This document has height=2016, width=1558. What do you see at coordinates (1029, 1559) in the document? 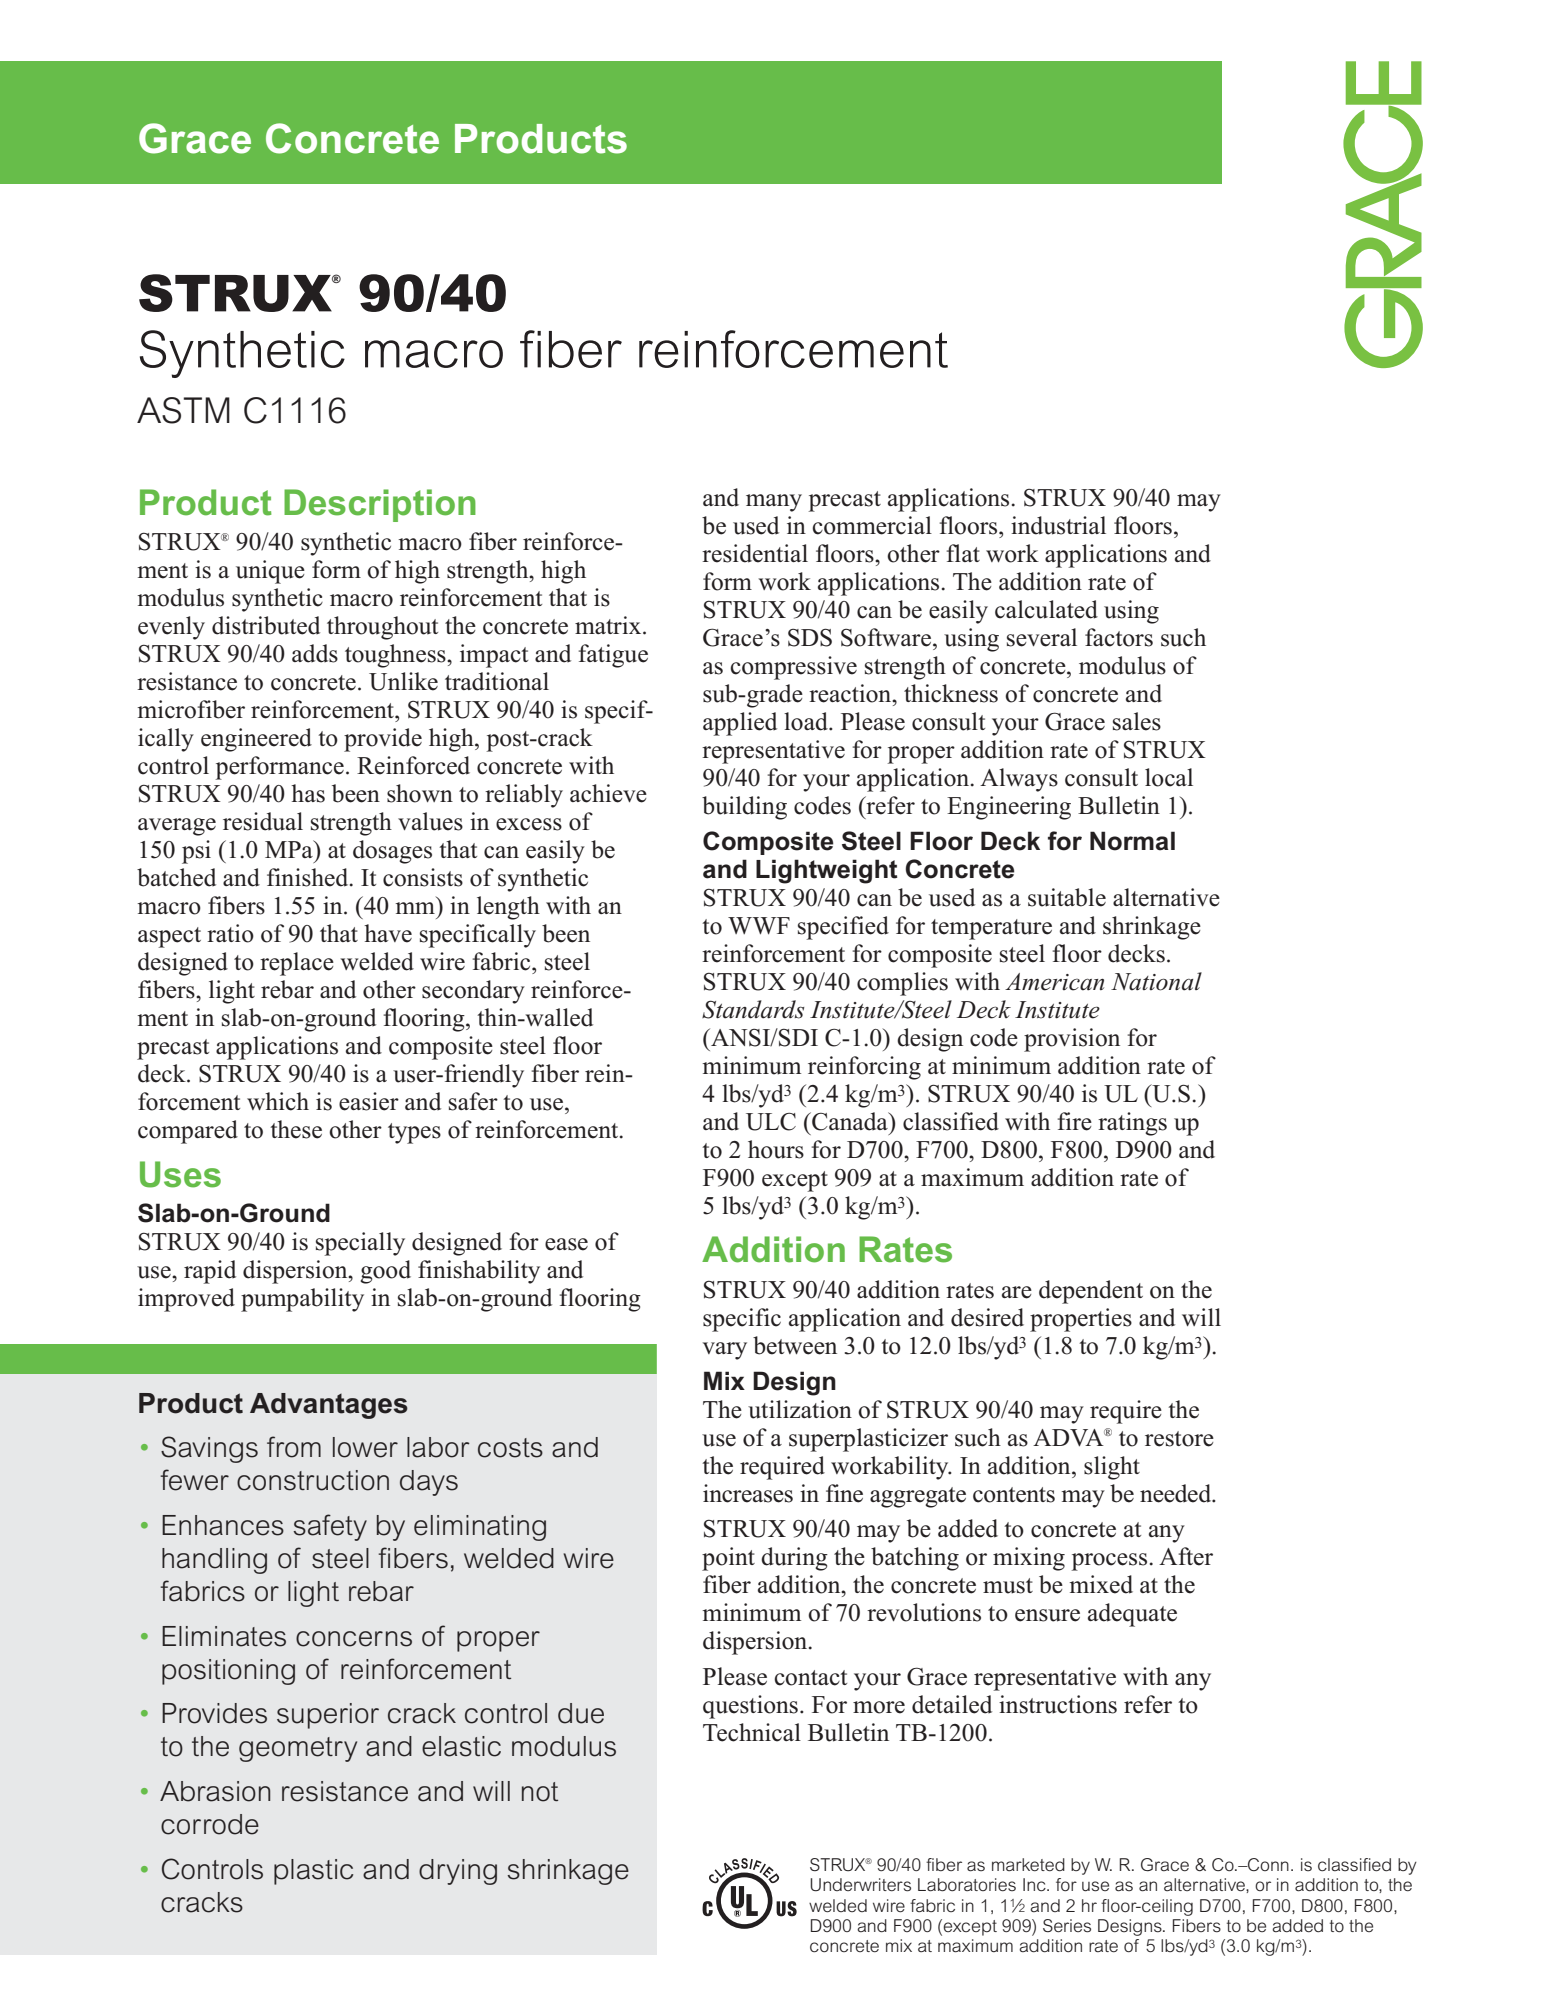
I see `mixing` at bounding box center [1029, 1559].
